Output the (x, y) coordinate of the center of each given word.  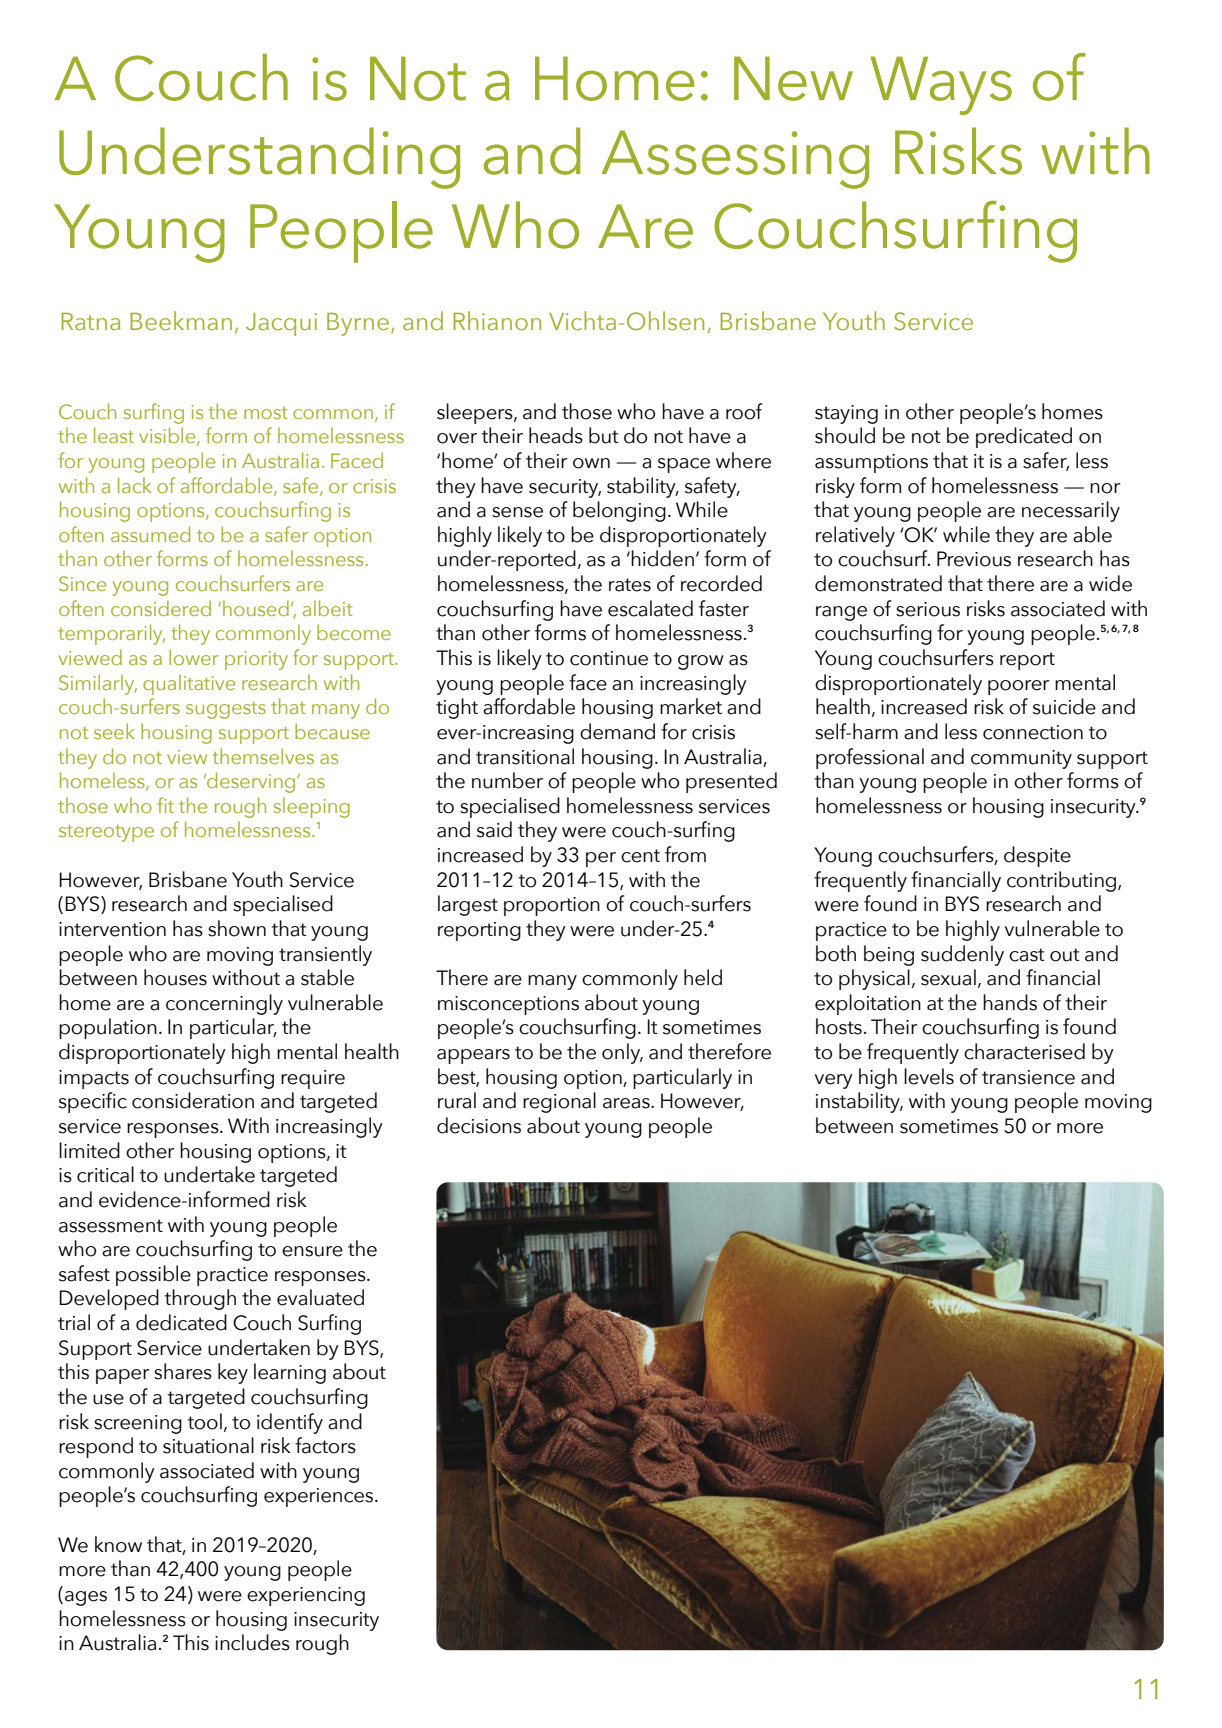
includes (252, 1642)
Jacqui (281, 324)
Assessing (735, 159)
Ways (941, 85)
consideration (193, 1100)
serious (928, 609)
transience (1028, 1077)
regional (559, 1102)
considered (161, 608)
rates (630, 585)
